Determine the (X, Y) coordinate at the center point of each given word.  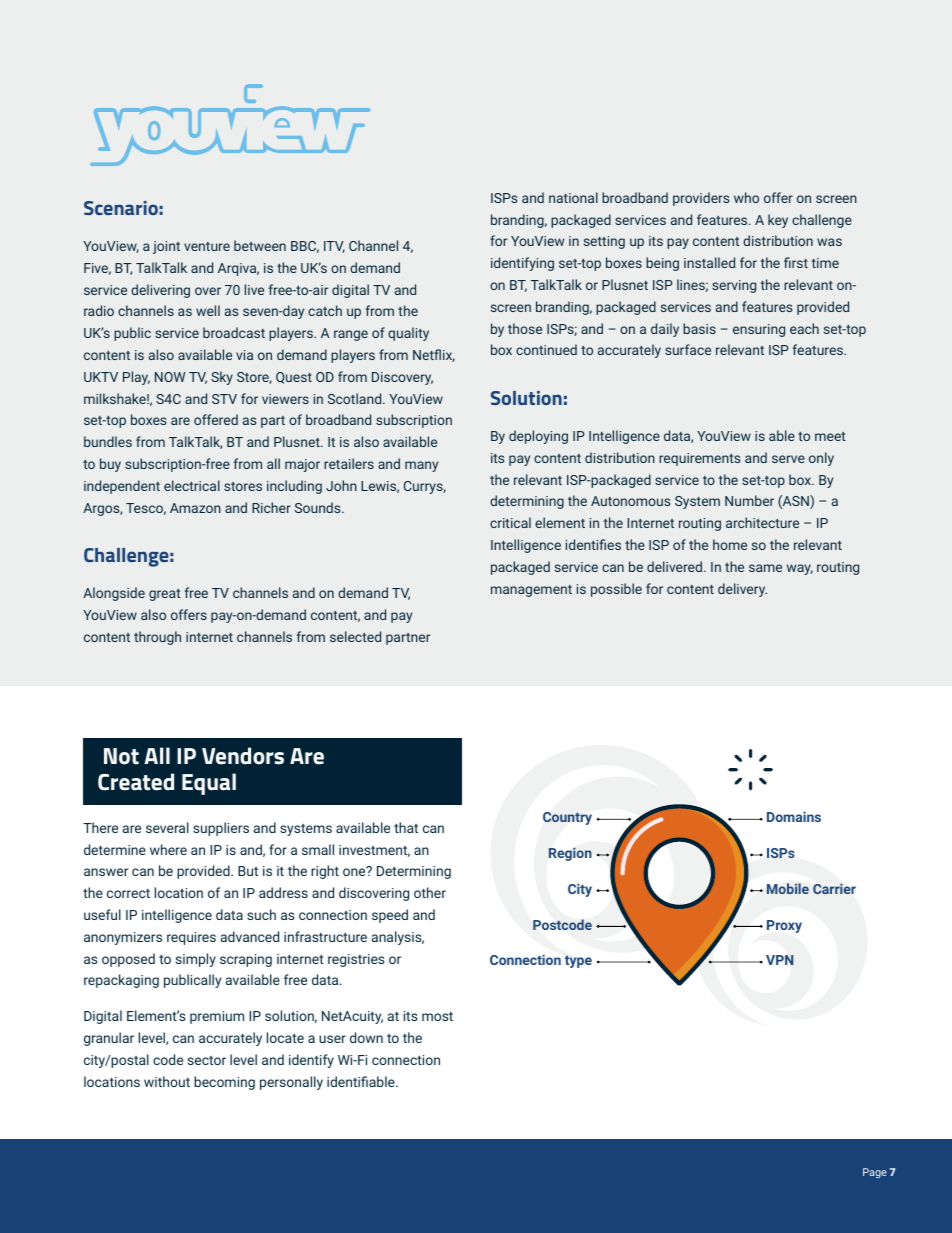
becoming (224, 1083)
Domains (794, 816)
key (778, 221)
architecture (762, 522)
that (406, 827)
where (168, 849)
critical (510, 522)
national (573, 197)
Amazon (195, 508)
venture (207, 246)
